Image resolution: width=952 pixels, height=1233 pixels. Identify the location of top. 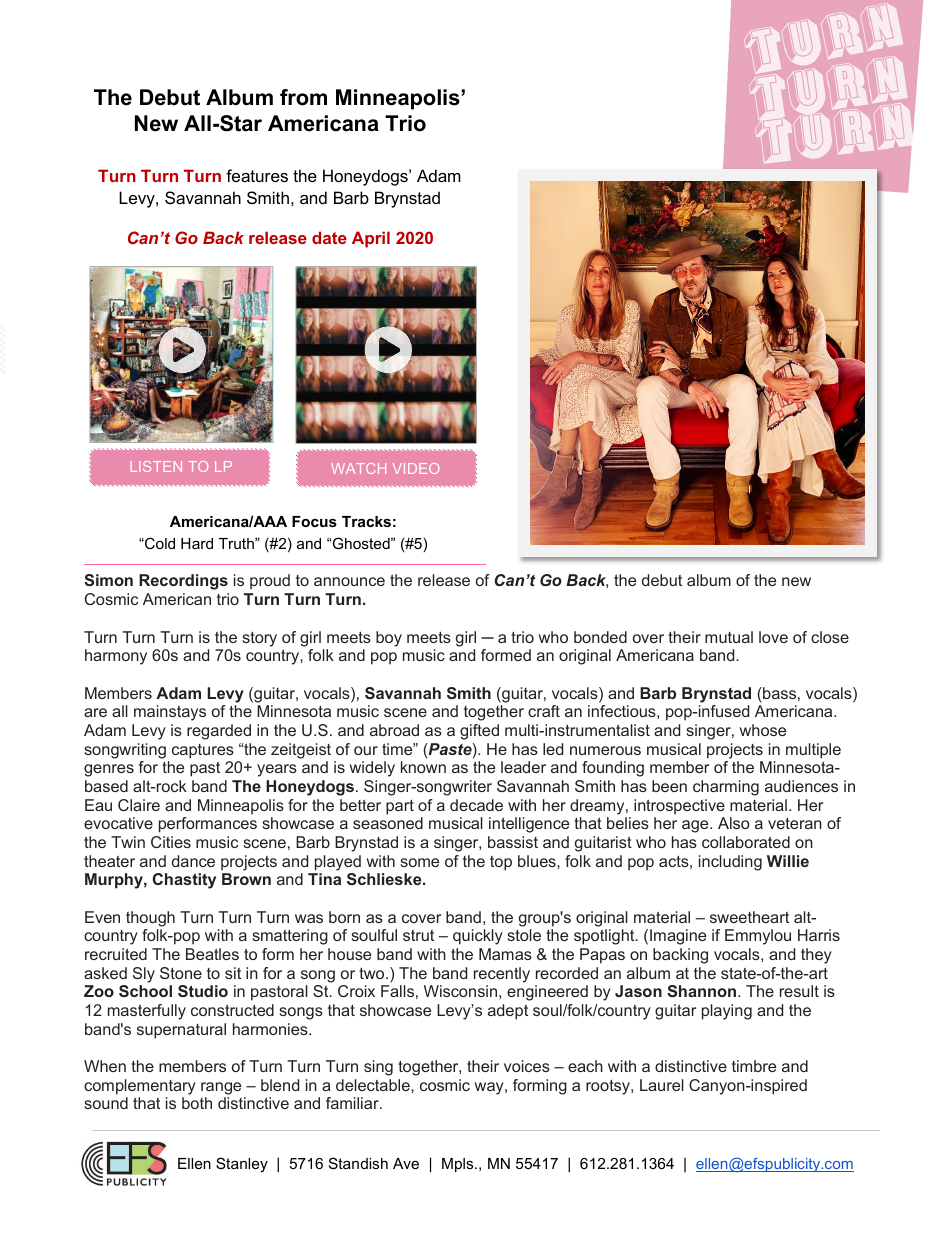
(501, 863).
